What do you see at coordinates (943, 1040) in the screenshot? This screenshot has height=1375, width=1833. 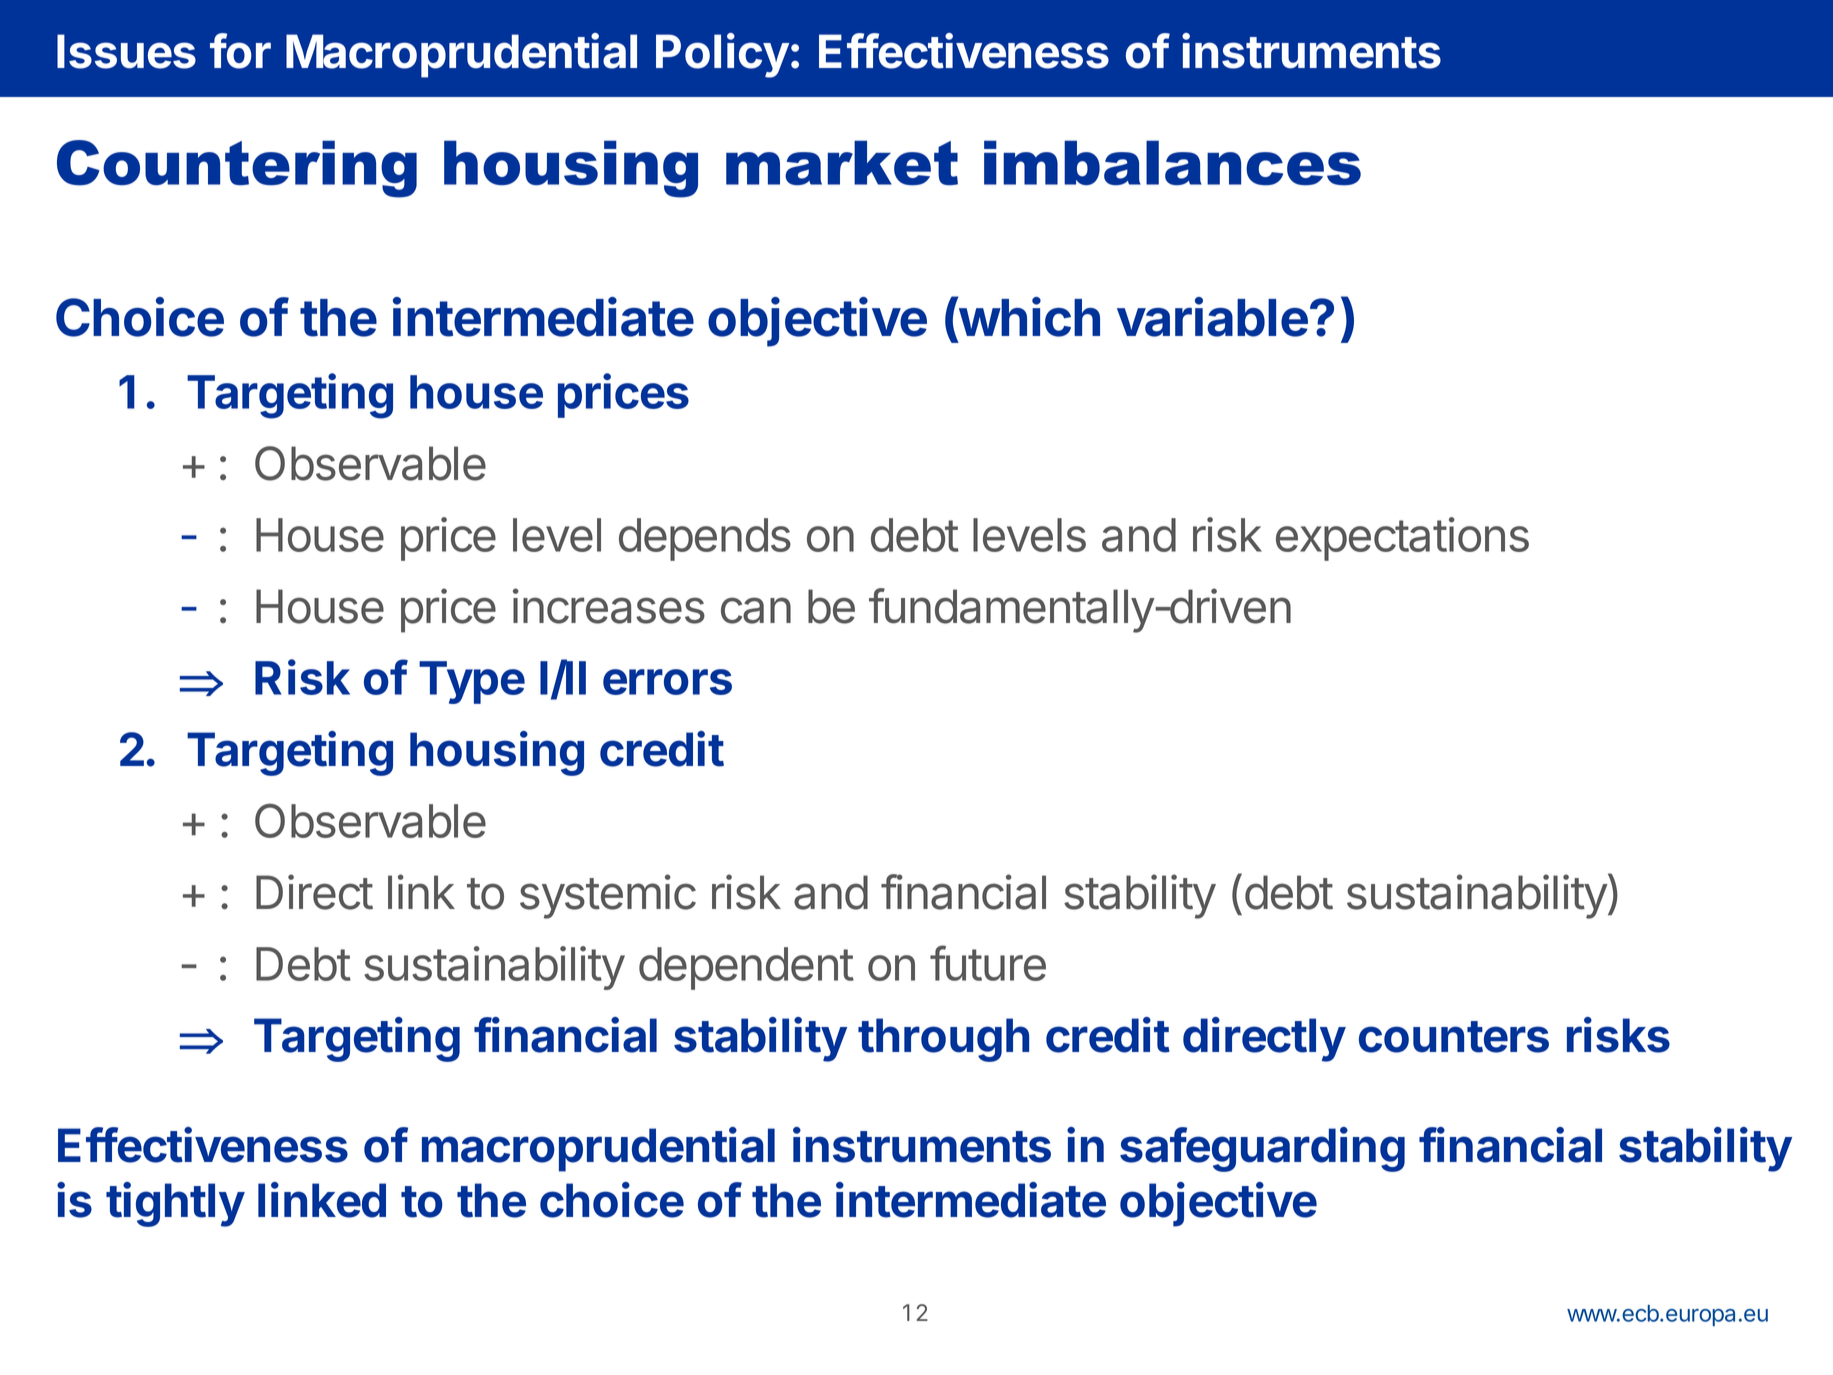 I see `through` at bounding box center [943, 1040].
